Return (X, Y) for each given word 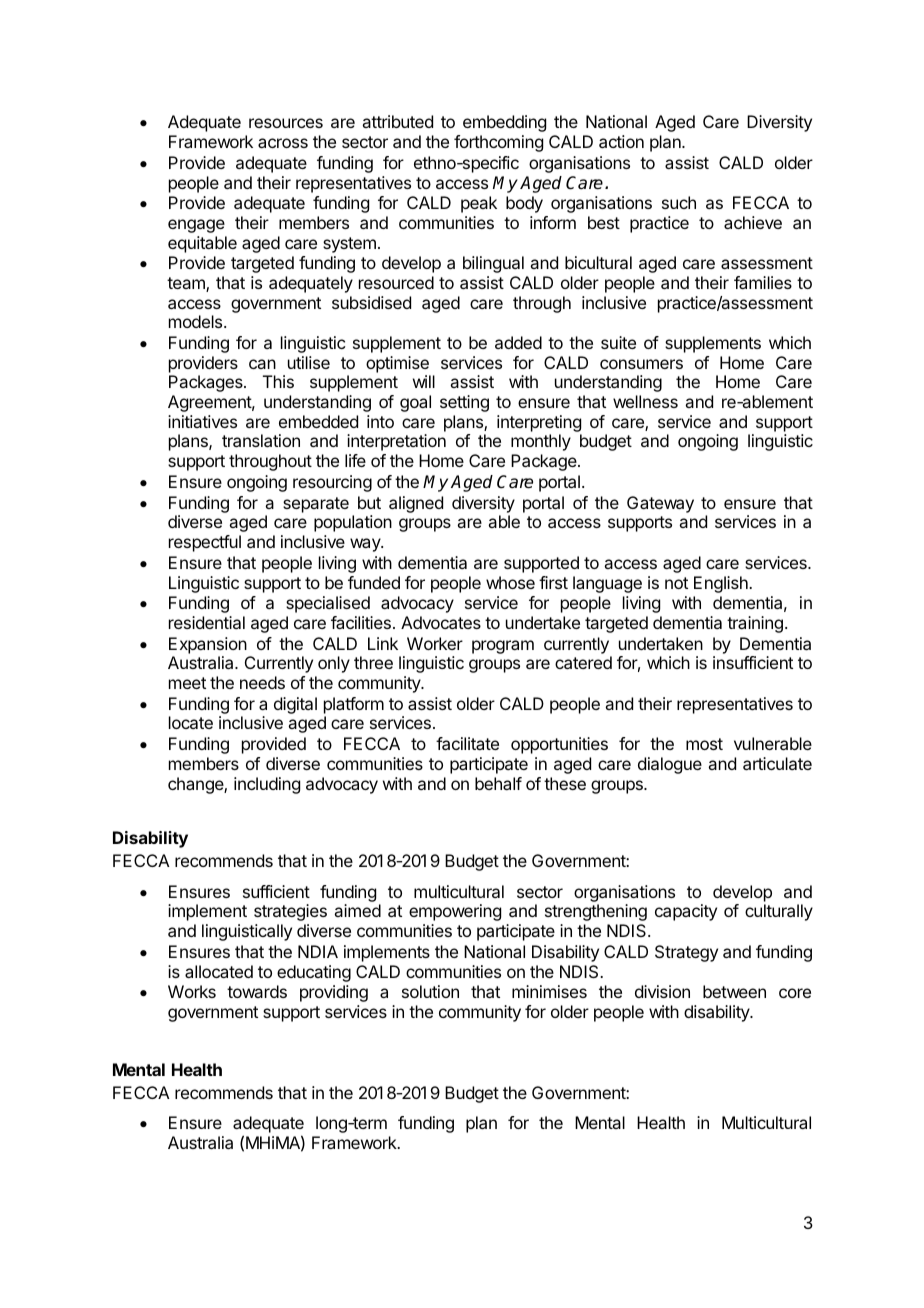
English (722, 584)
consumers (641, 364)
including (267, 785)
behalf (498, 783)
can (262, 364)
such (679, 202)
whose (510, 582)
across (283, 143)
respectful (205, 543)
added (518, 342)
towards (257, 991)
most (704, 744)
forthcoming (498, 143)
